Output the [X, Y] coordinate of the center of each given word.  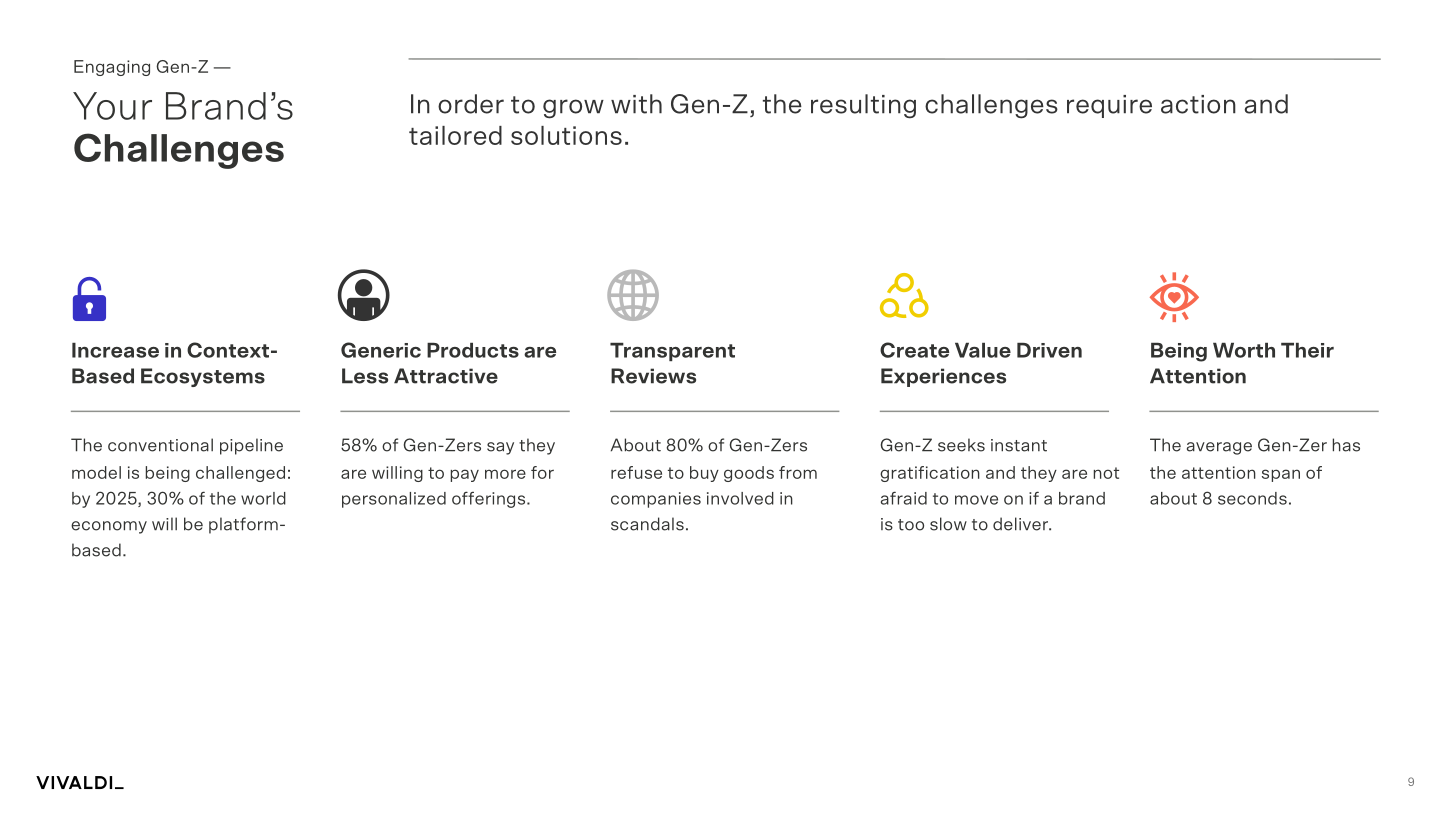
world [263, 498]
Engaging [112, 68]
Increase [115, 350]
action [1198, 104]
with [636, 104]
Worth [1244, 350]
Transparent [672, 352]
